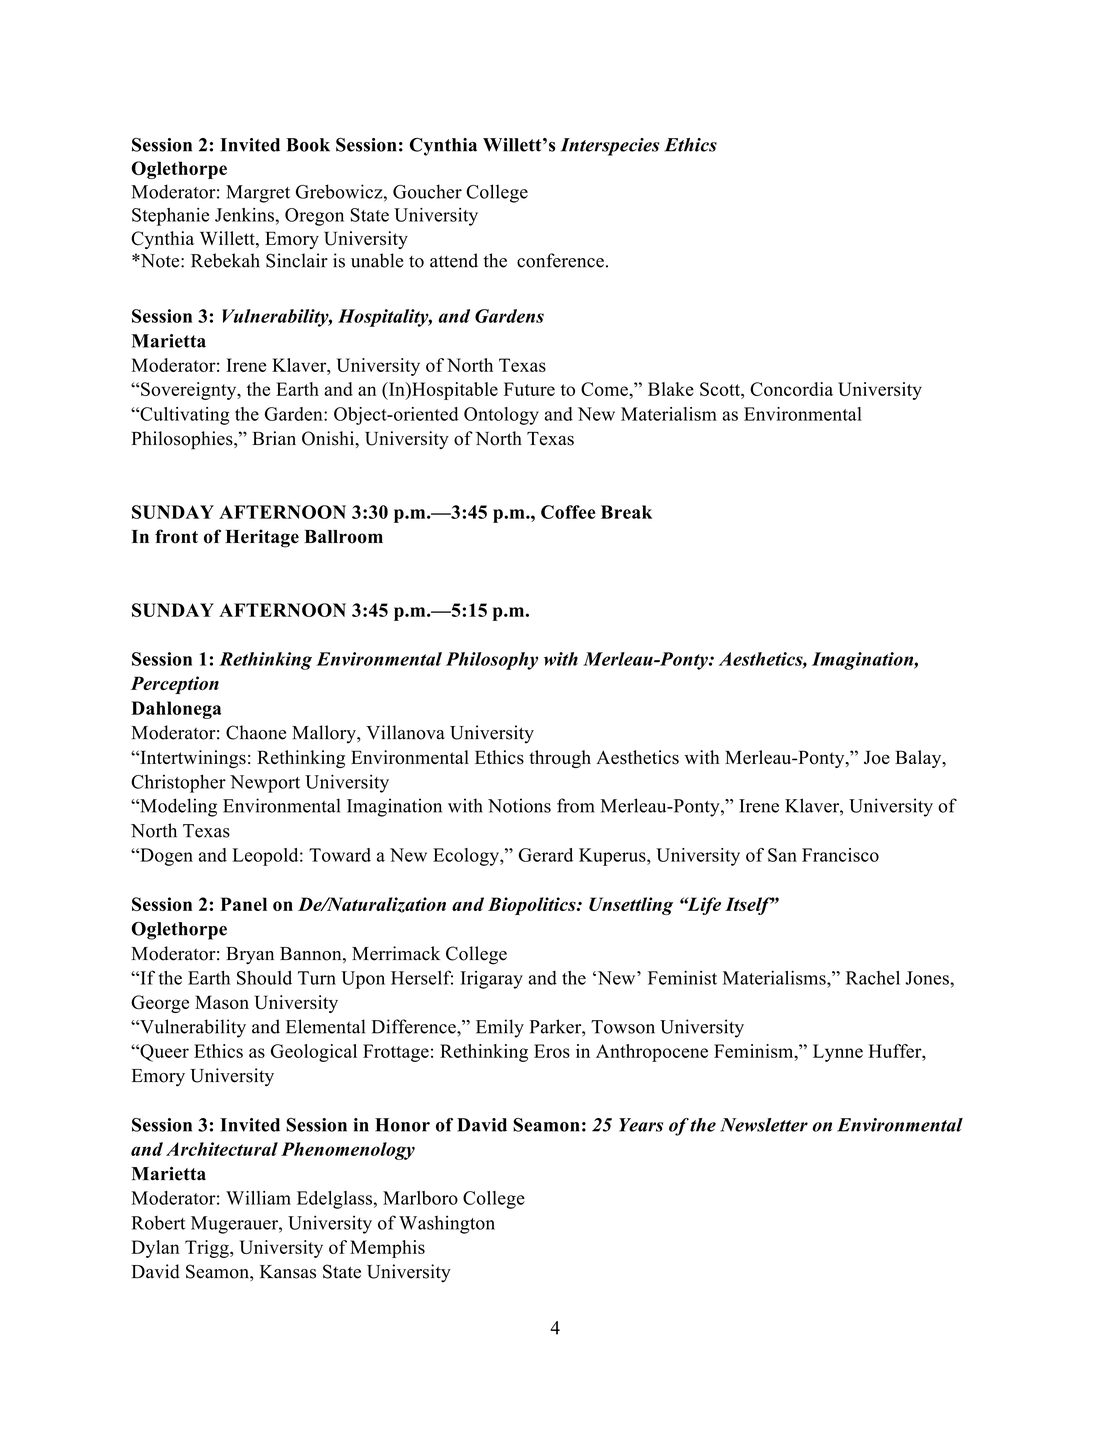 The width and height of the screenshot is (1111, 1438). Describe the element at coordinates (626, 512) in the screenshot. I see `Break` at that location.
